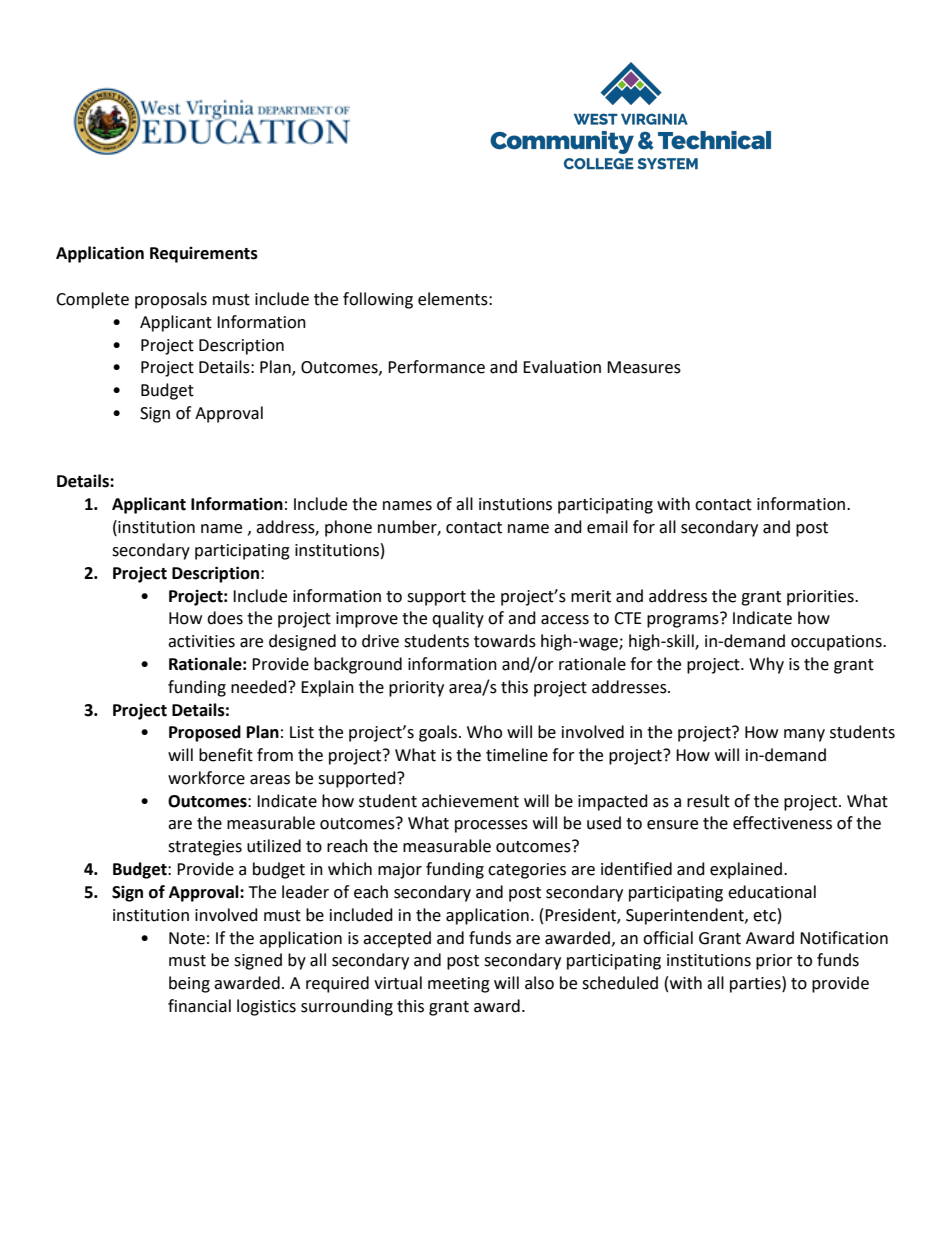 The width and height of the page is (952, 1233). Describe the element at coordinates (644, 367) in the page. I see `Measures` at that location.
